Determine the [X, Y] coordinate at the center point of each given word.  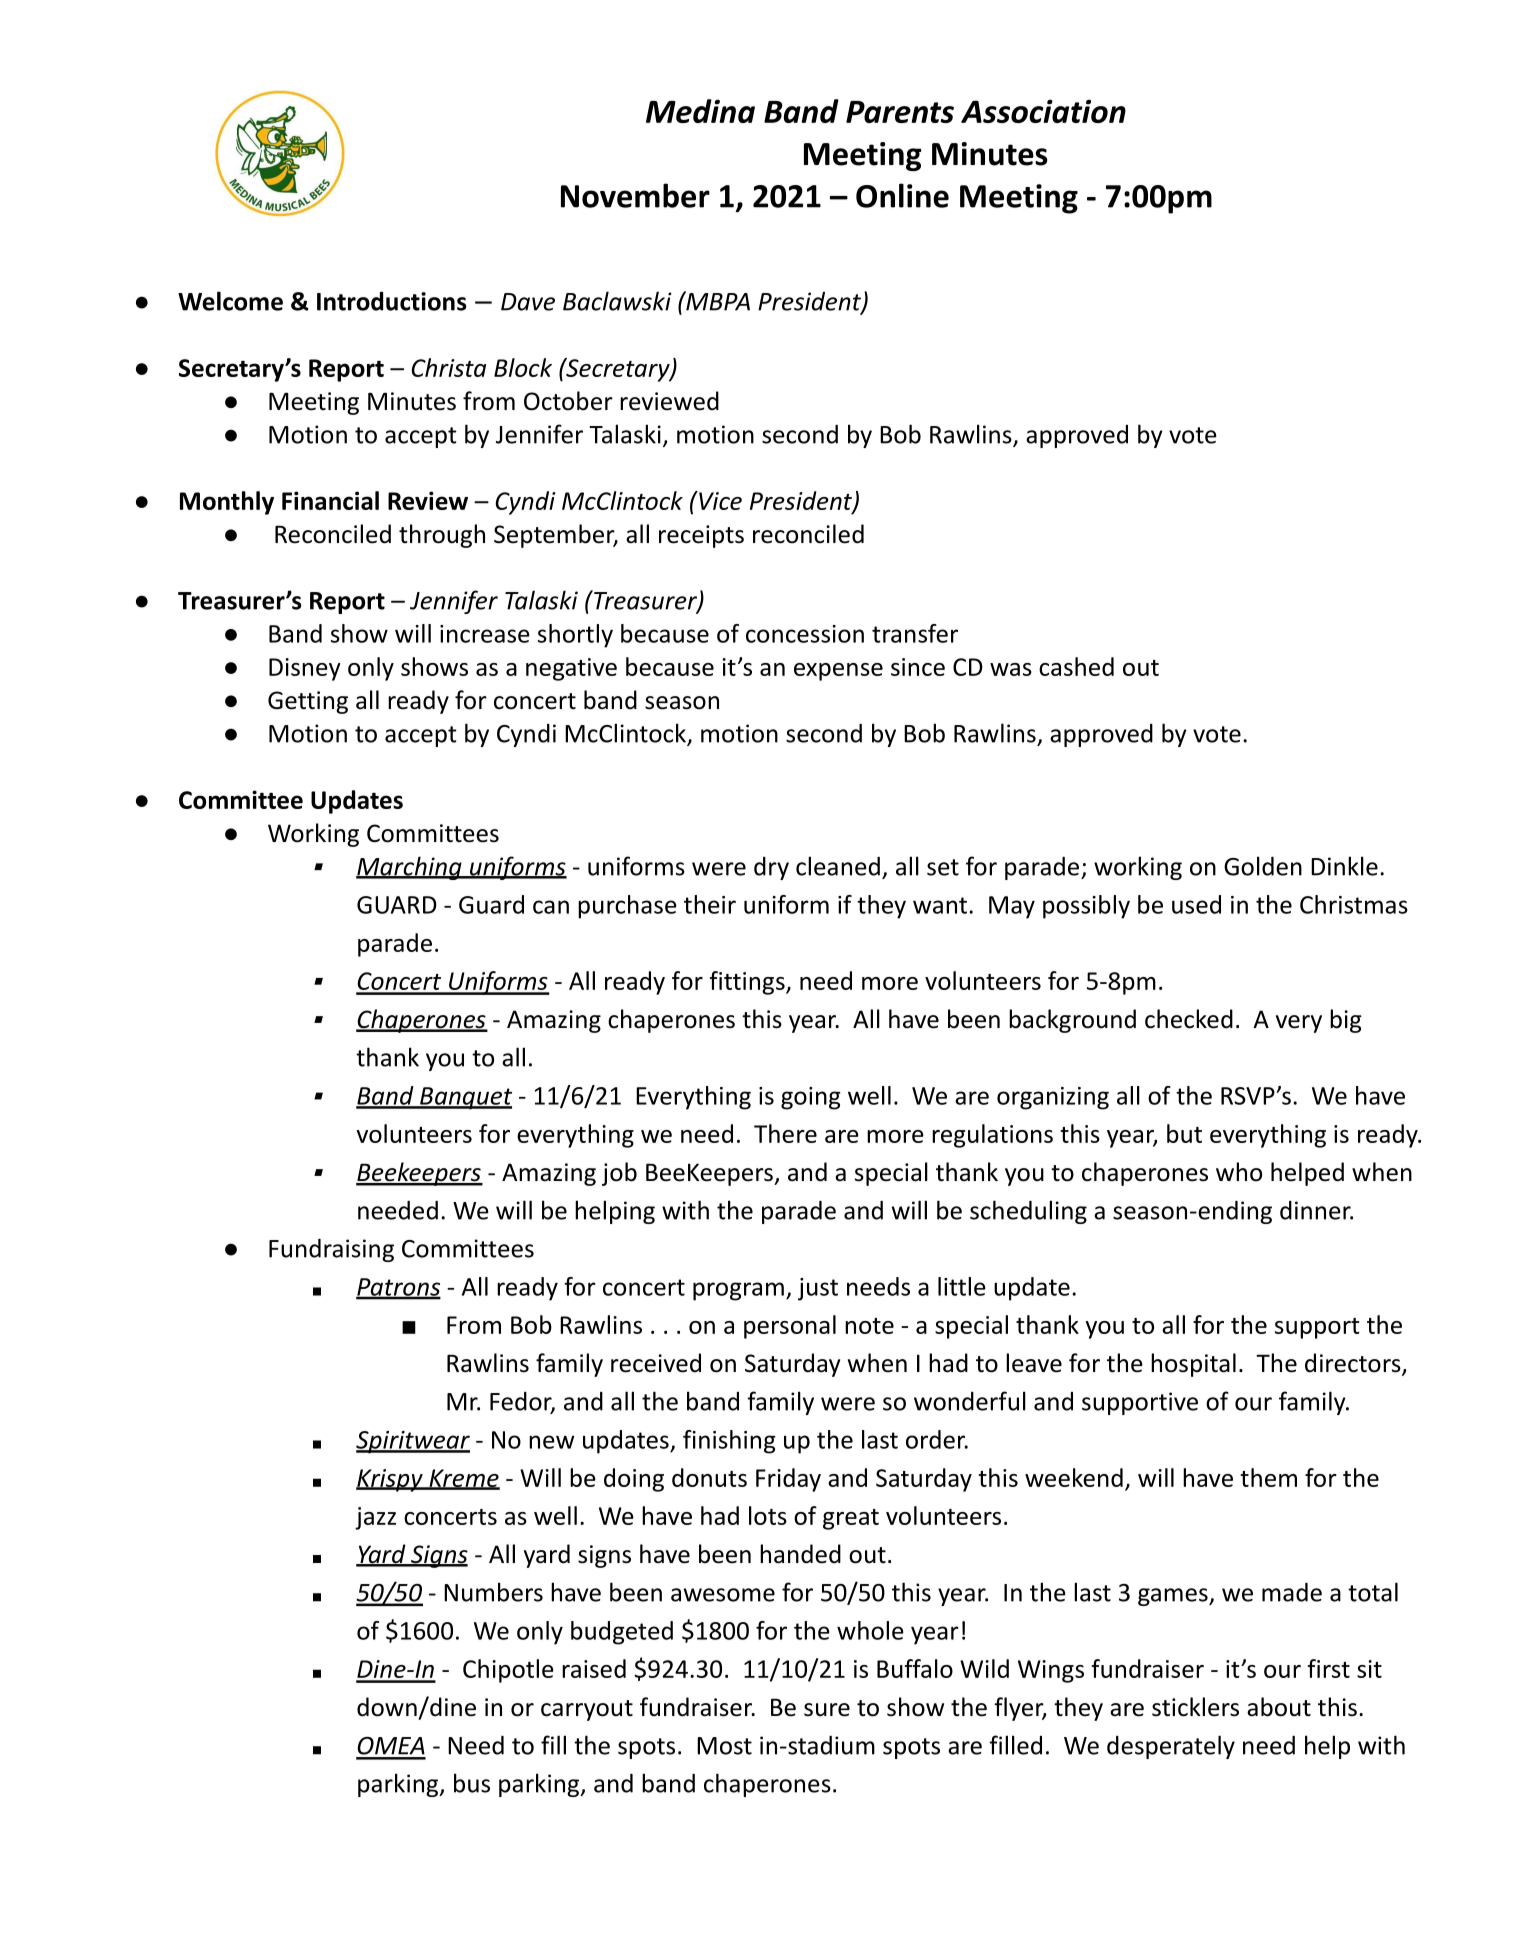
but [1184, 1133]
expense [838, 672]
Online [902, 195]
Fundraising [331, 1250]
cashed [1076, 666]
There [785, 1133]
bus [472, 1783]
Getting [308, 702]
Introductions [392, 301]
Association [1043, 111]
